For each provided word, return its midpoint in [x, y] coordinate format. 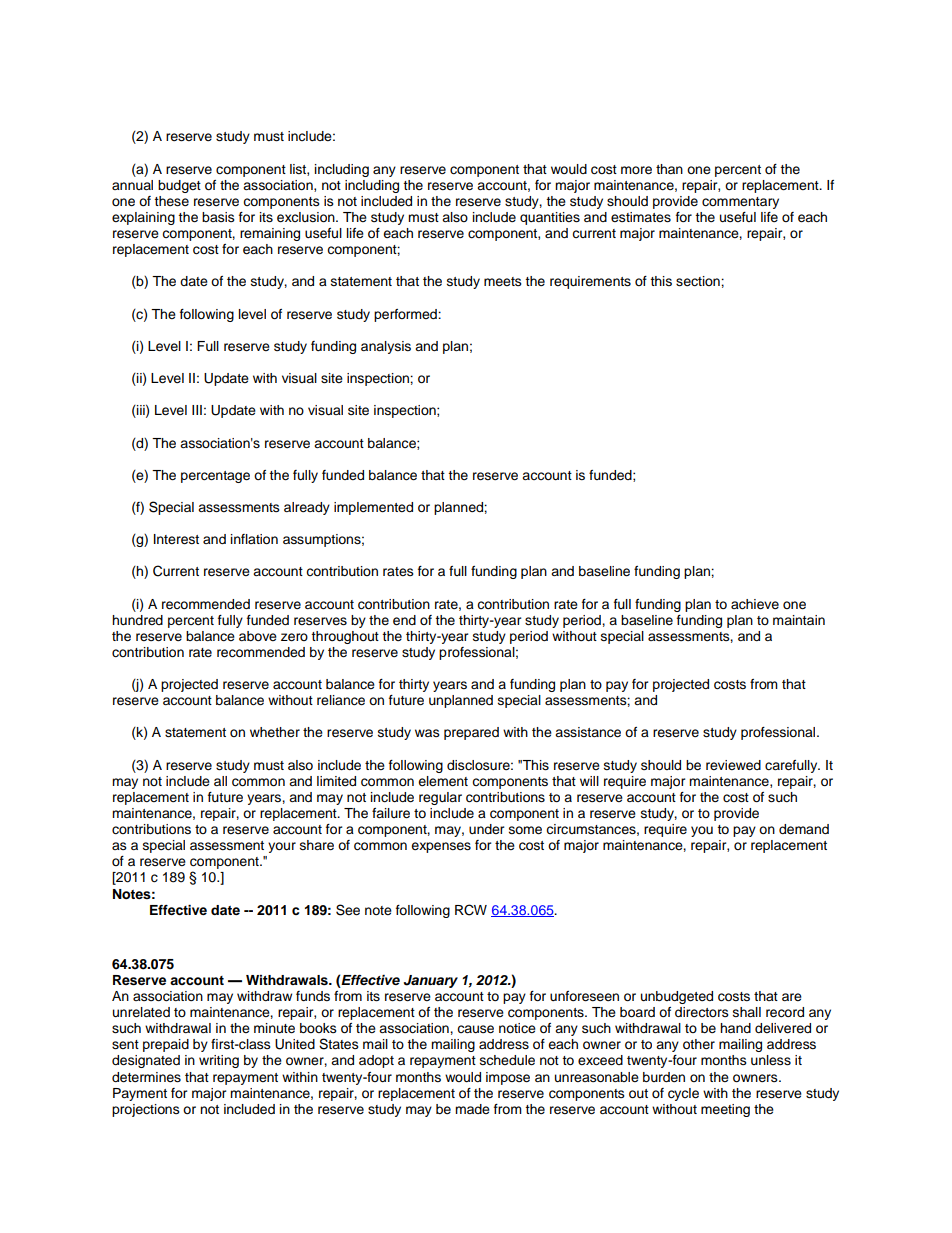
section [699, 281]
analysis [386, 347]
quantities [550, 218]
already [307, 508]
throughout [345, 637]
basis [218, 217]
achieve [755, 604]
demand [804, 829]
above [258, 636]
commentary [740, 203]
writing [219, 1061]
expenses [441, 847]
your [282, 847]
